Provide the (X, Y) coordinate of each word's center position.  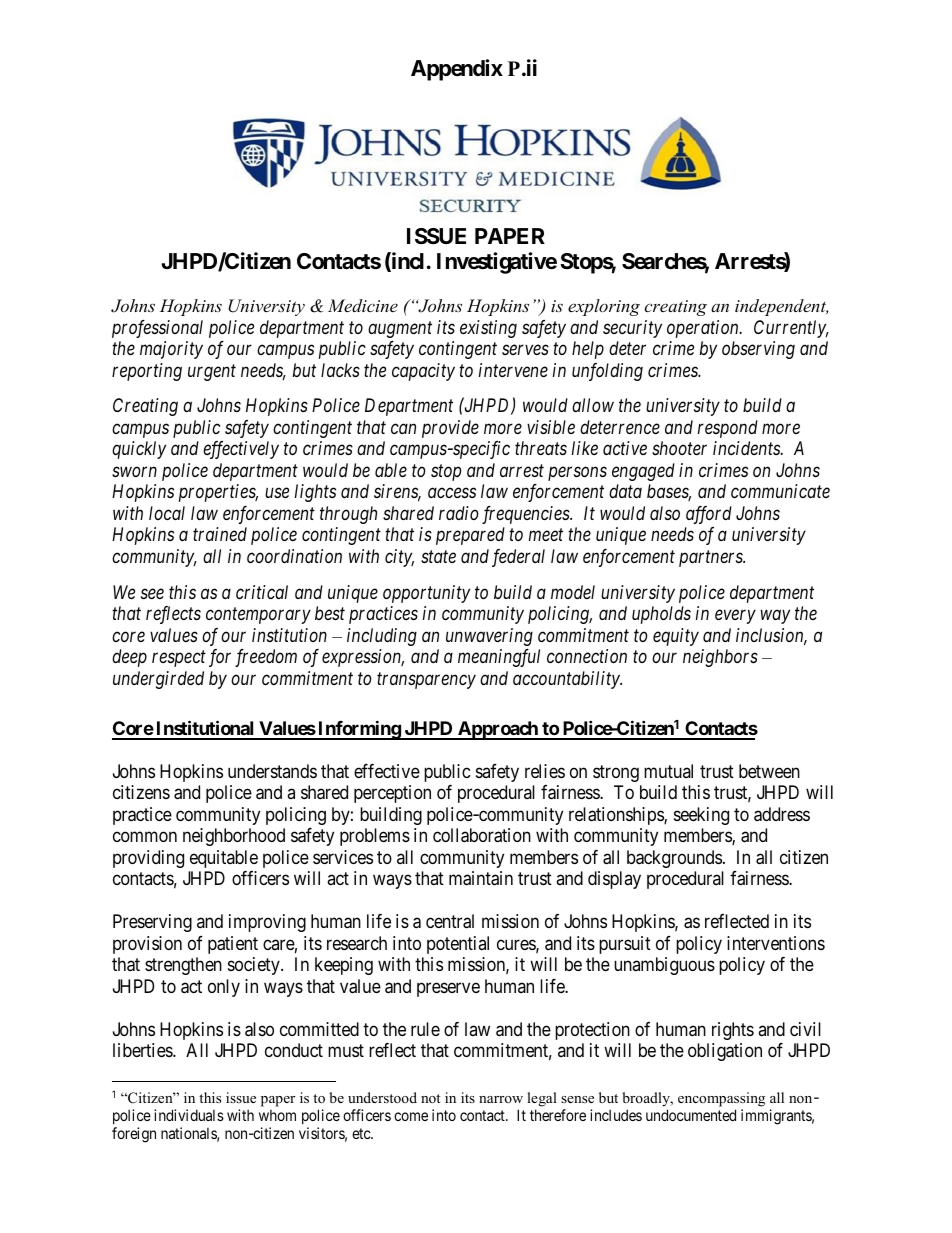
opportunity (426, 594)
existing (488, 329)
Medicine (363, 305)
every (735, 617)
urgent (212, 372)
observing (758, 350)
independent (781, 307)
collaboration (482, 835)
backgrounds (674, 859)
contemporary (258, 616)
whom (277, 1115)
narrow (501, 1099)
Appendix (457, 70)
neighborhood (234, 837)
